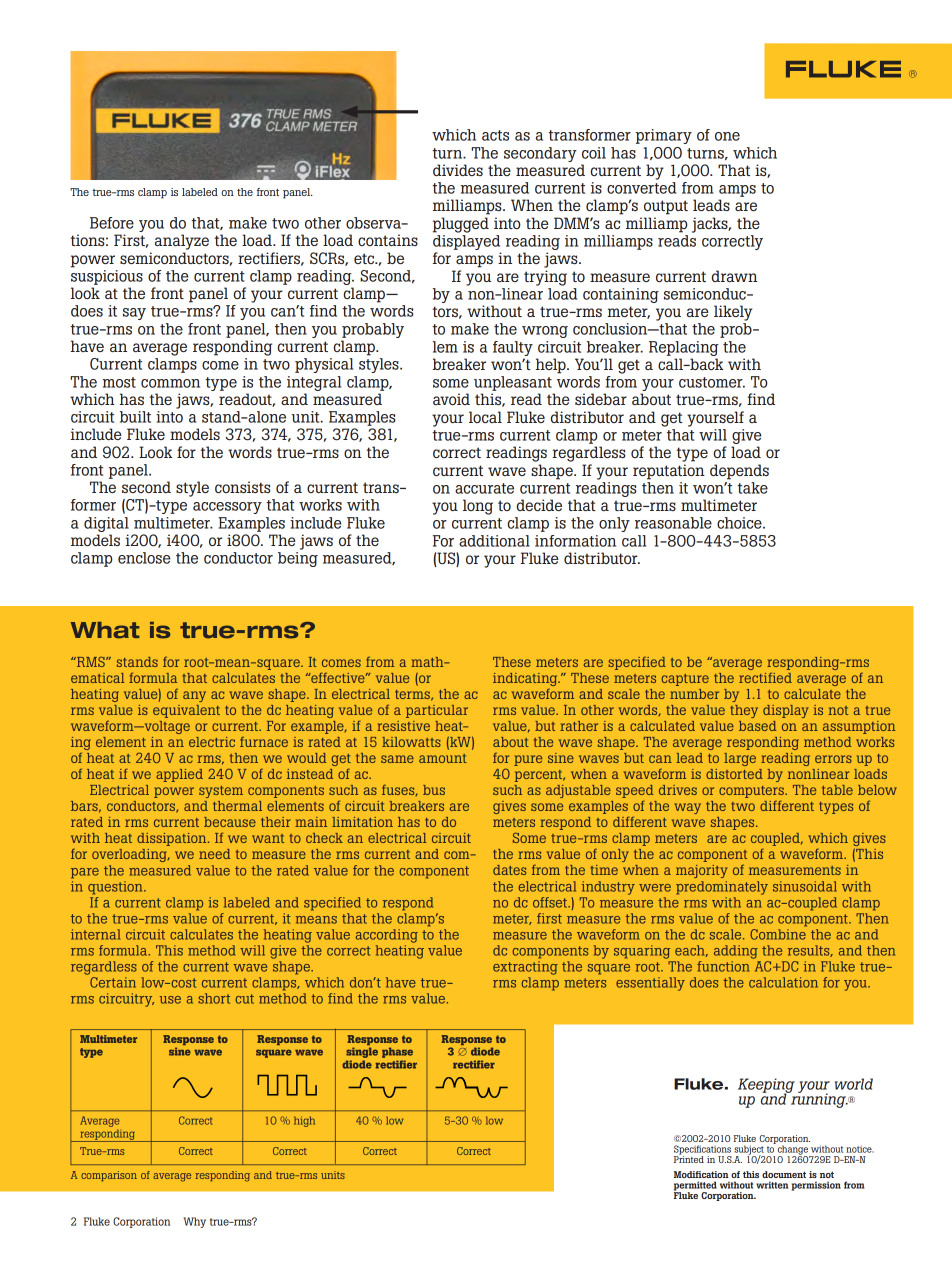 Image resolution: width=952 pixels, height=1270 pixels. What do you see at coordinates (752, 792) in the image?
I see `computers` at bounding box center [752, 792].
